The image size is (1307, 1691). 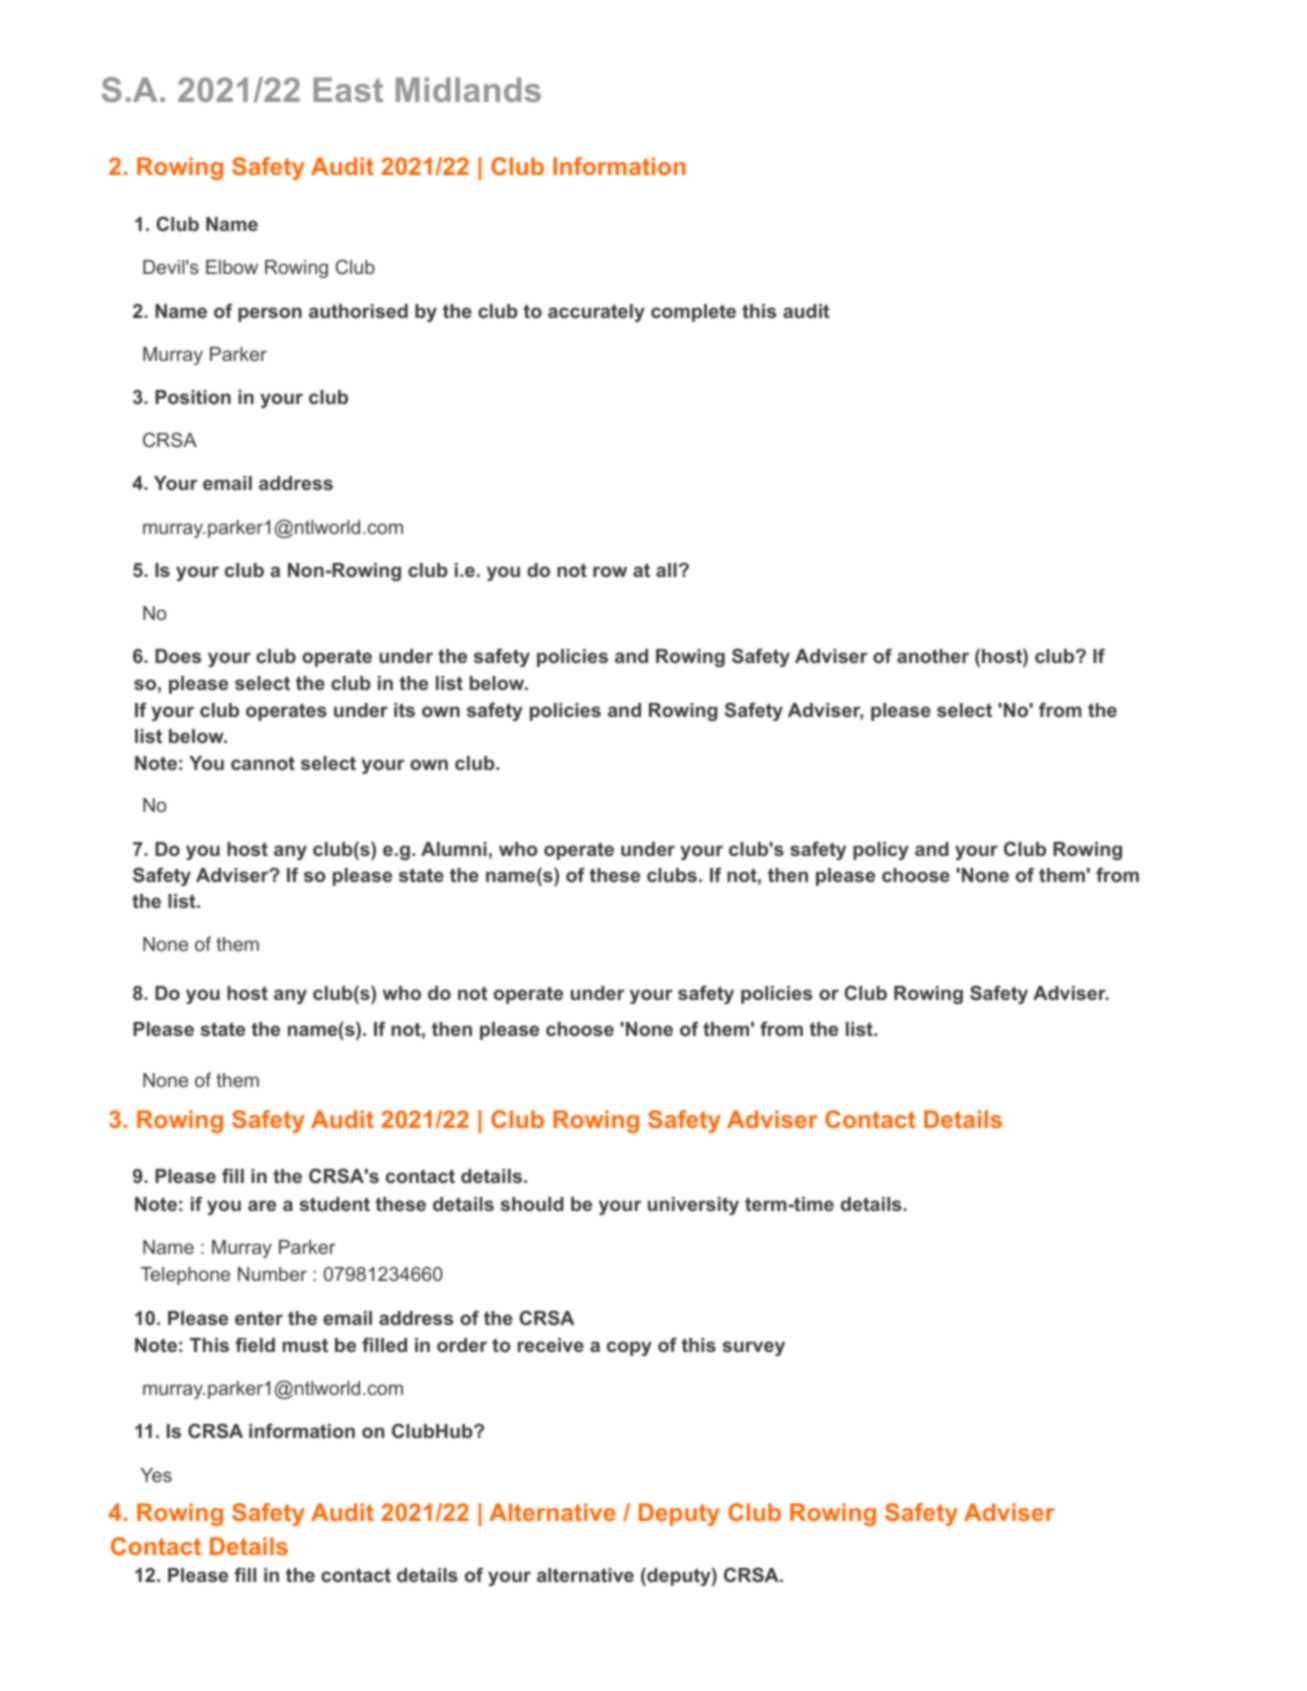 What do you see at coordinates (454, 849) in the screenshot?
I see `Alumni` at bounding box center [454, 849].
